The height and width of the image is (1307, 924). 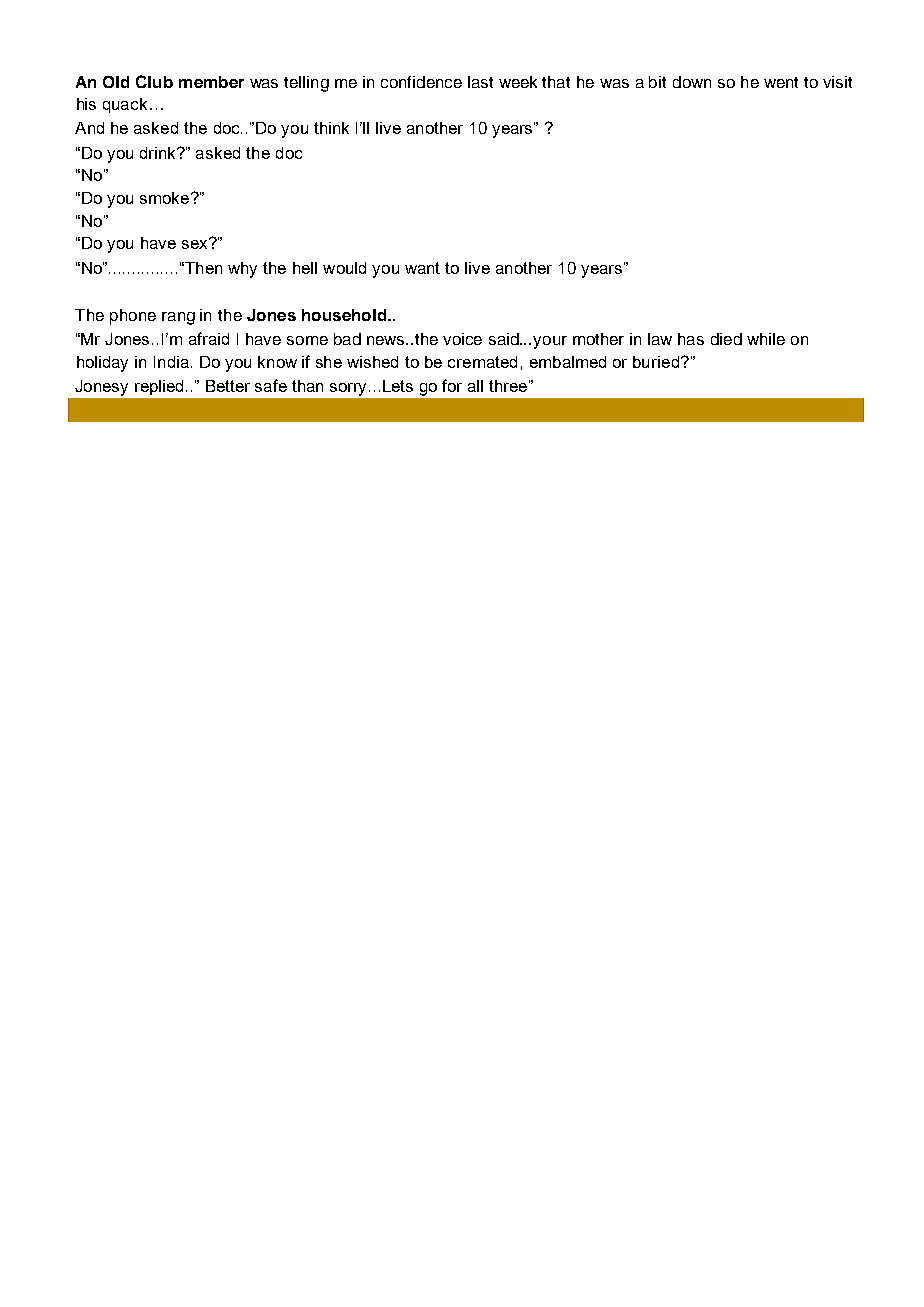 I want to click on sex, so click(x=196, y=243).
